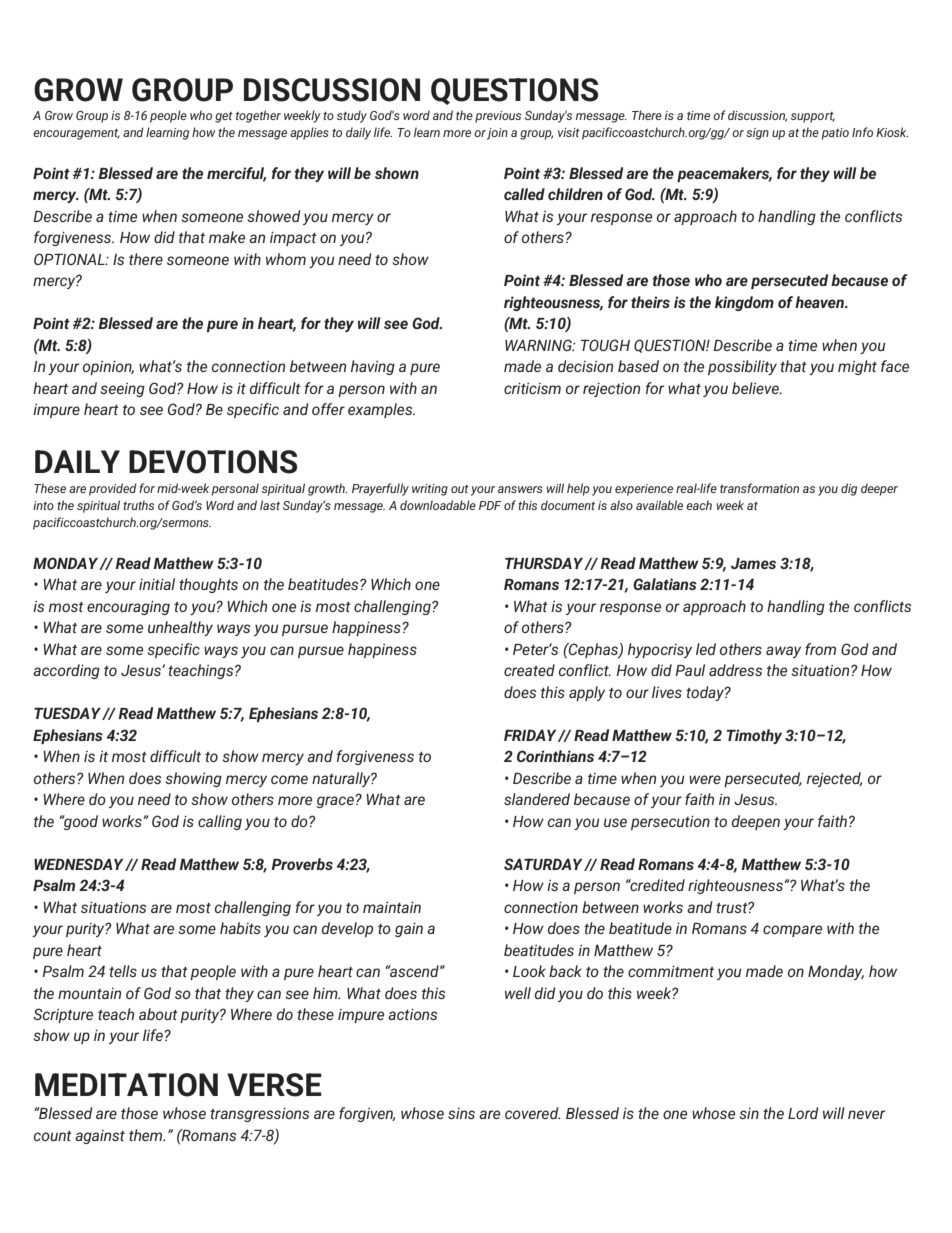  I want to click on MEDITATION, so click(126, 1085).
